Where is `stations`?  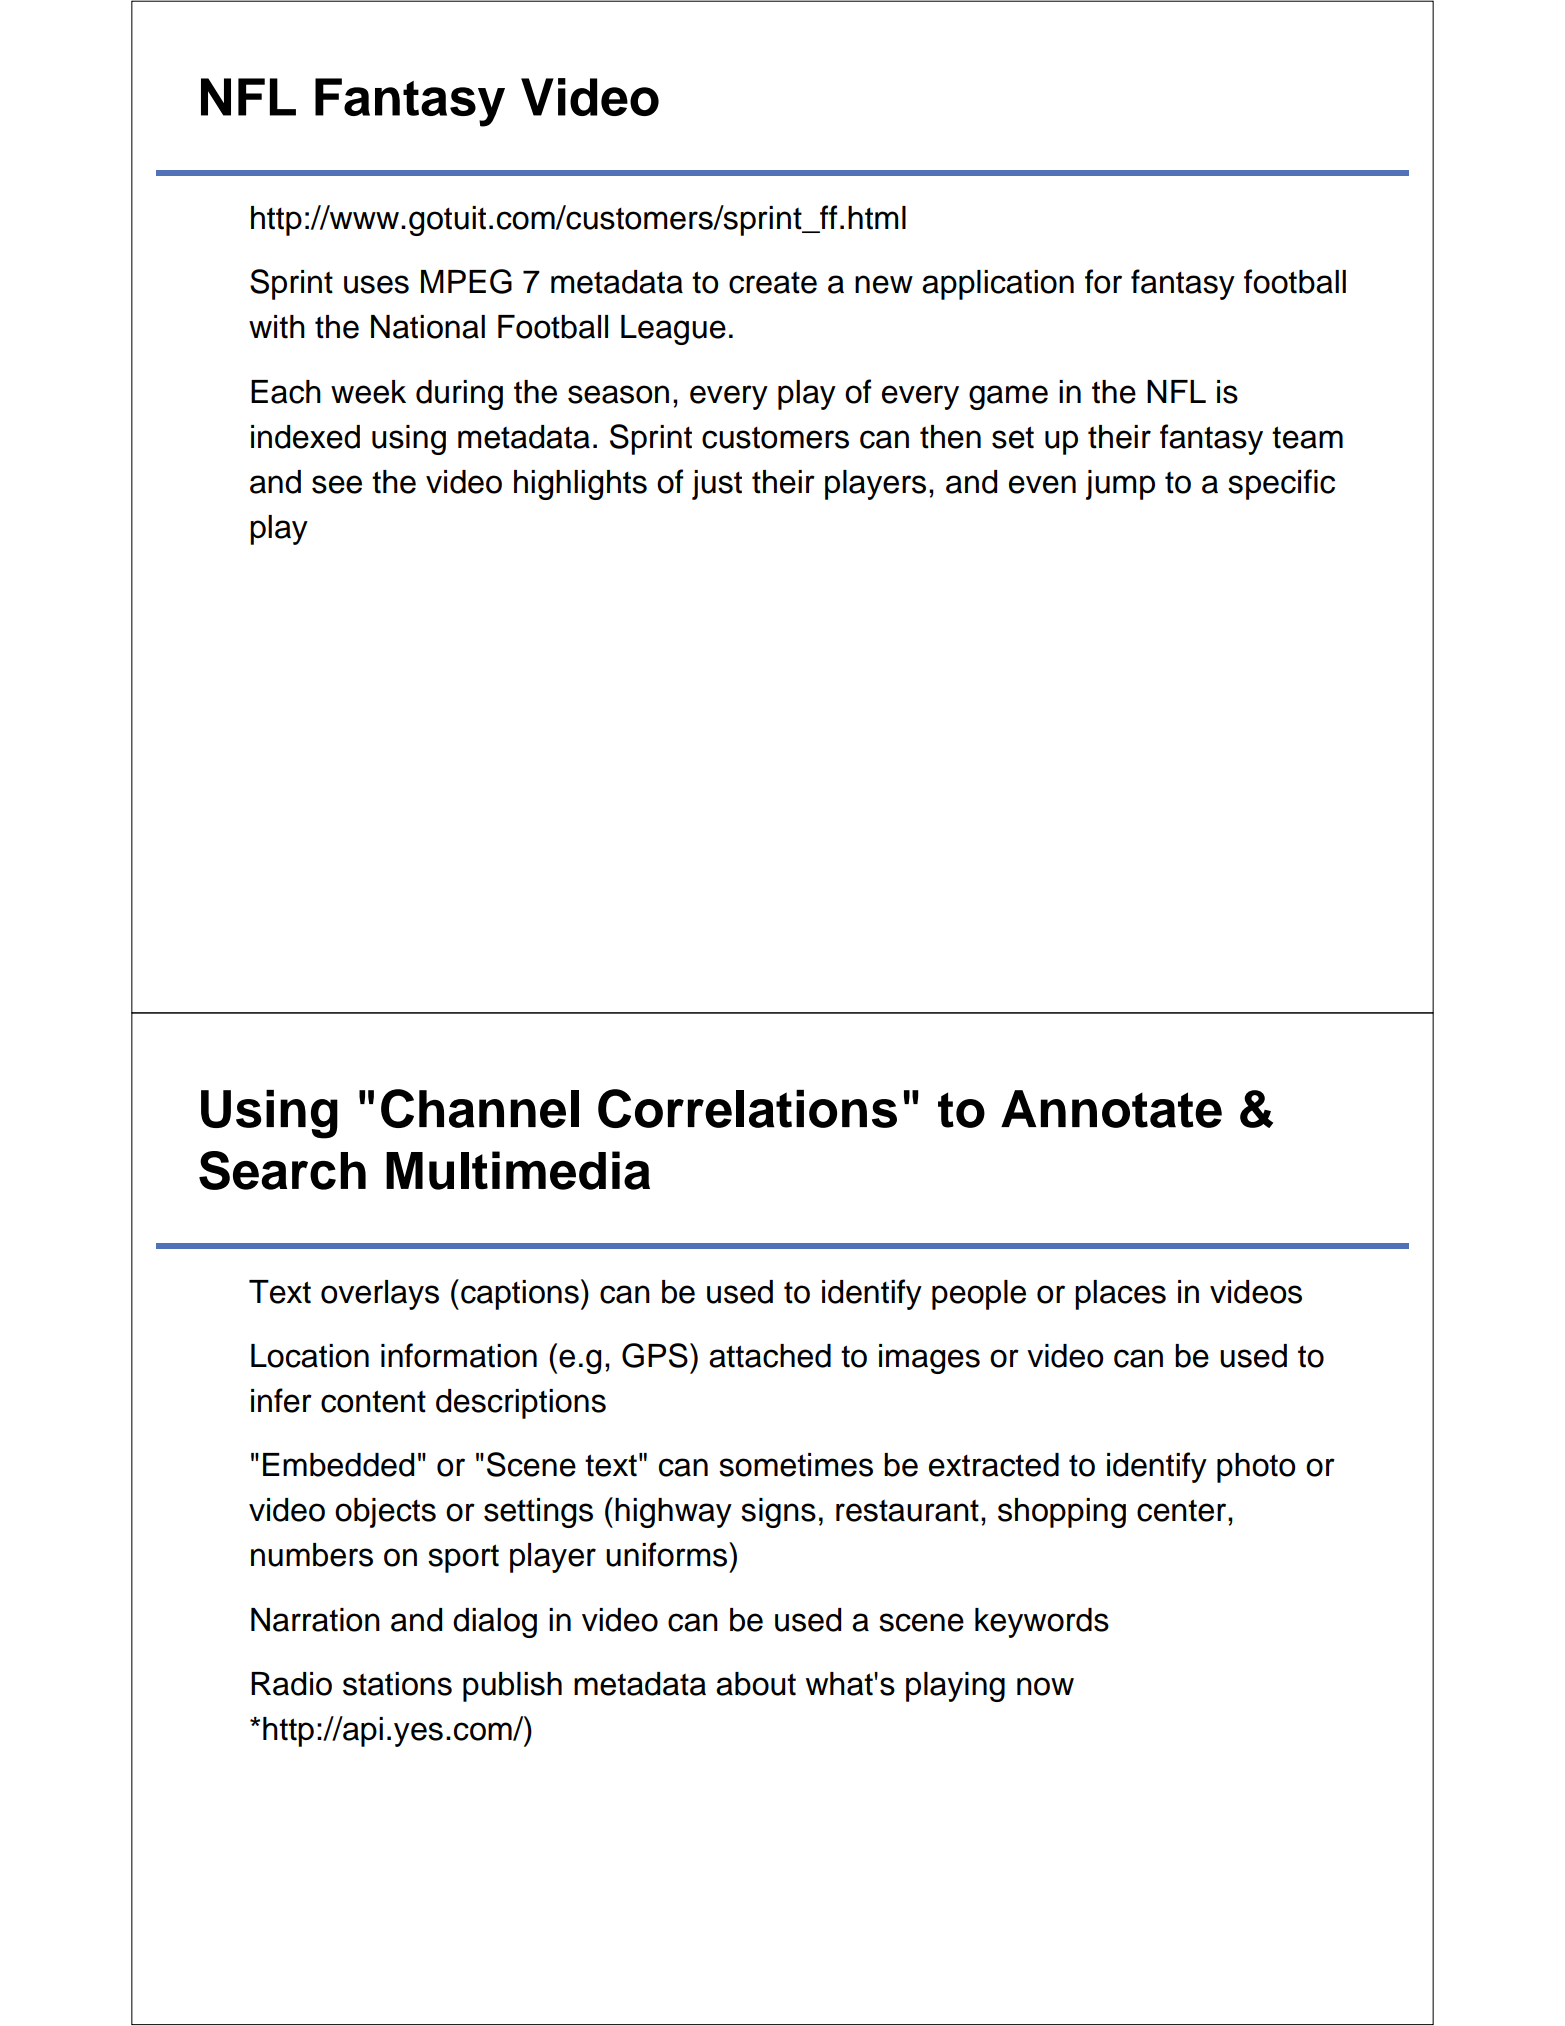
stations is located at coordinates (397, 1684).
